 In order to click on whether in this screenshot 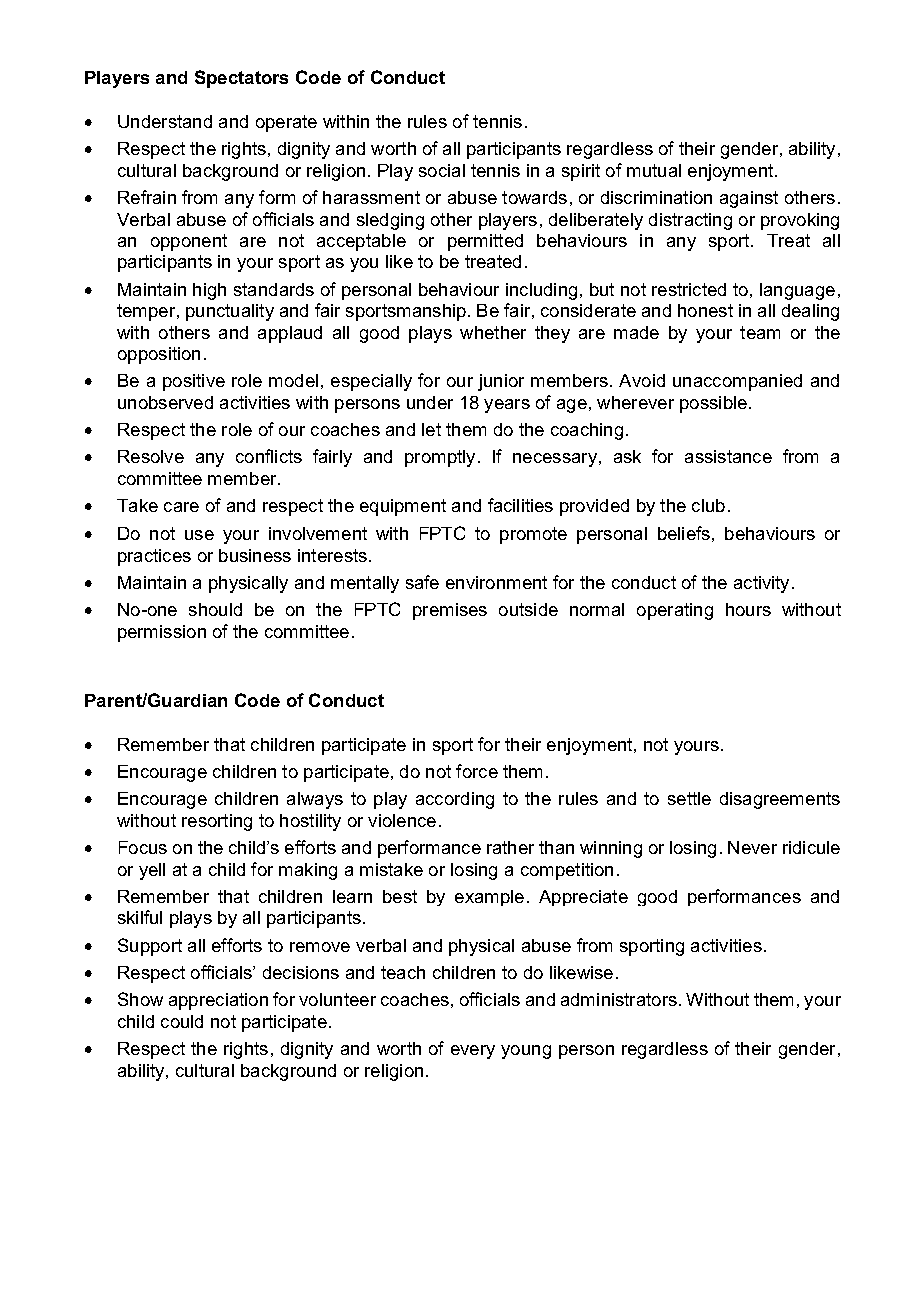, I will do `click(493, 332)`.
